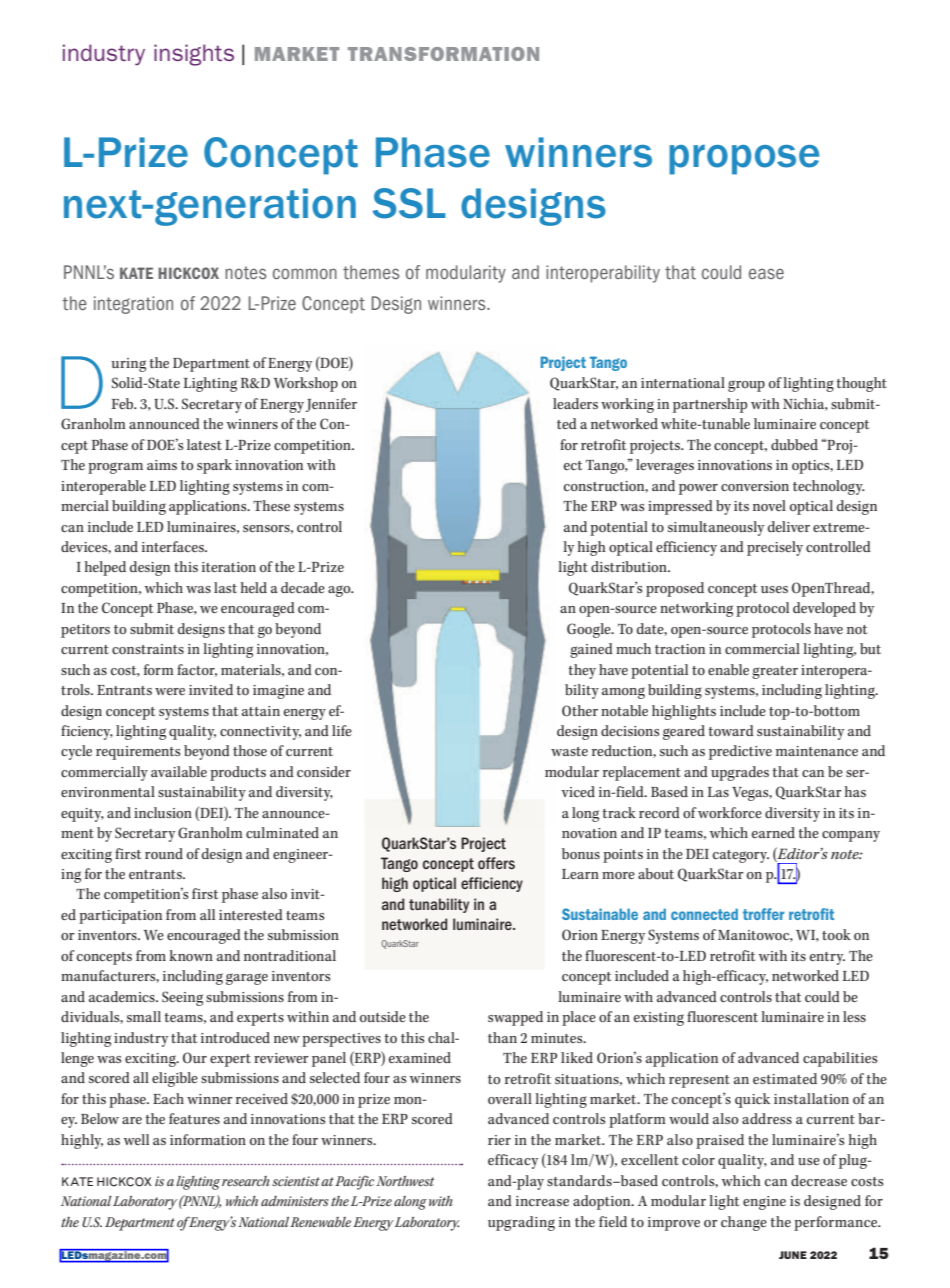  What do you see at coordinates (496, 863) in the screenshot?
I see `offers` at bounding box center [496, 863].
